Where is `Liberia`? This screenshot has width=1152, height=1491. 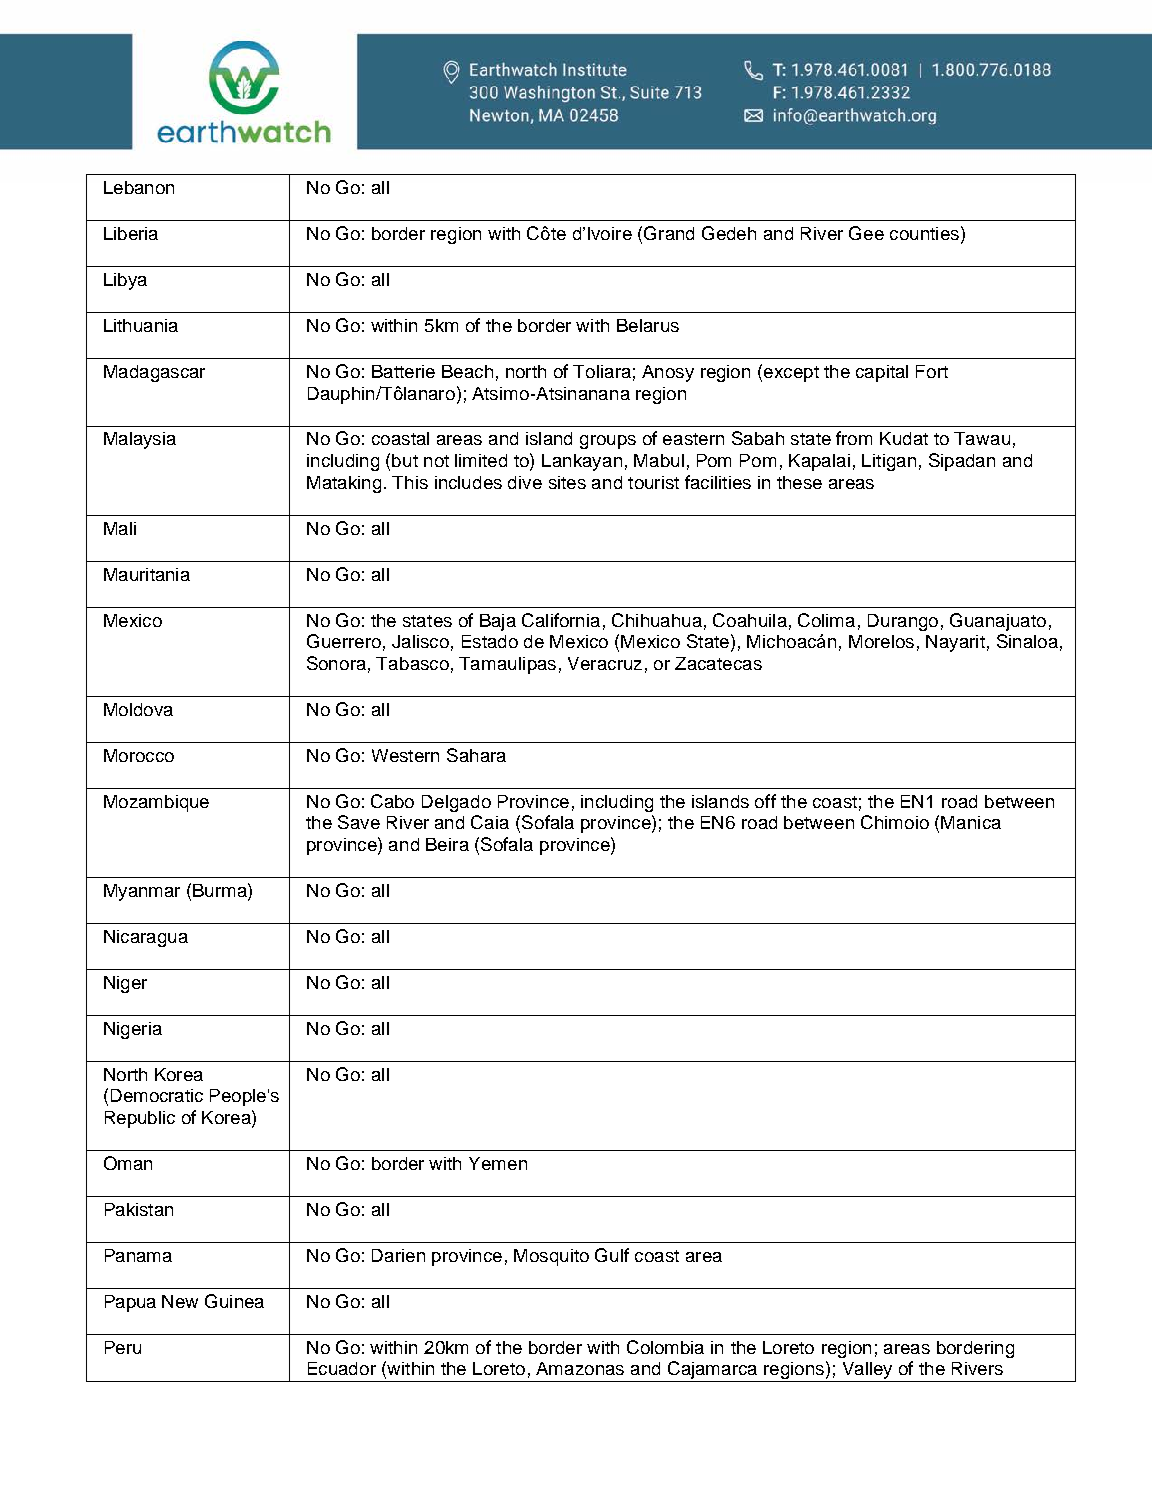
Liberia is located at coordinates (131, 233).
